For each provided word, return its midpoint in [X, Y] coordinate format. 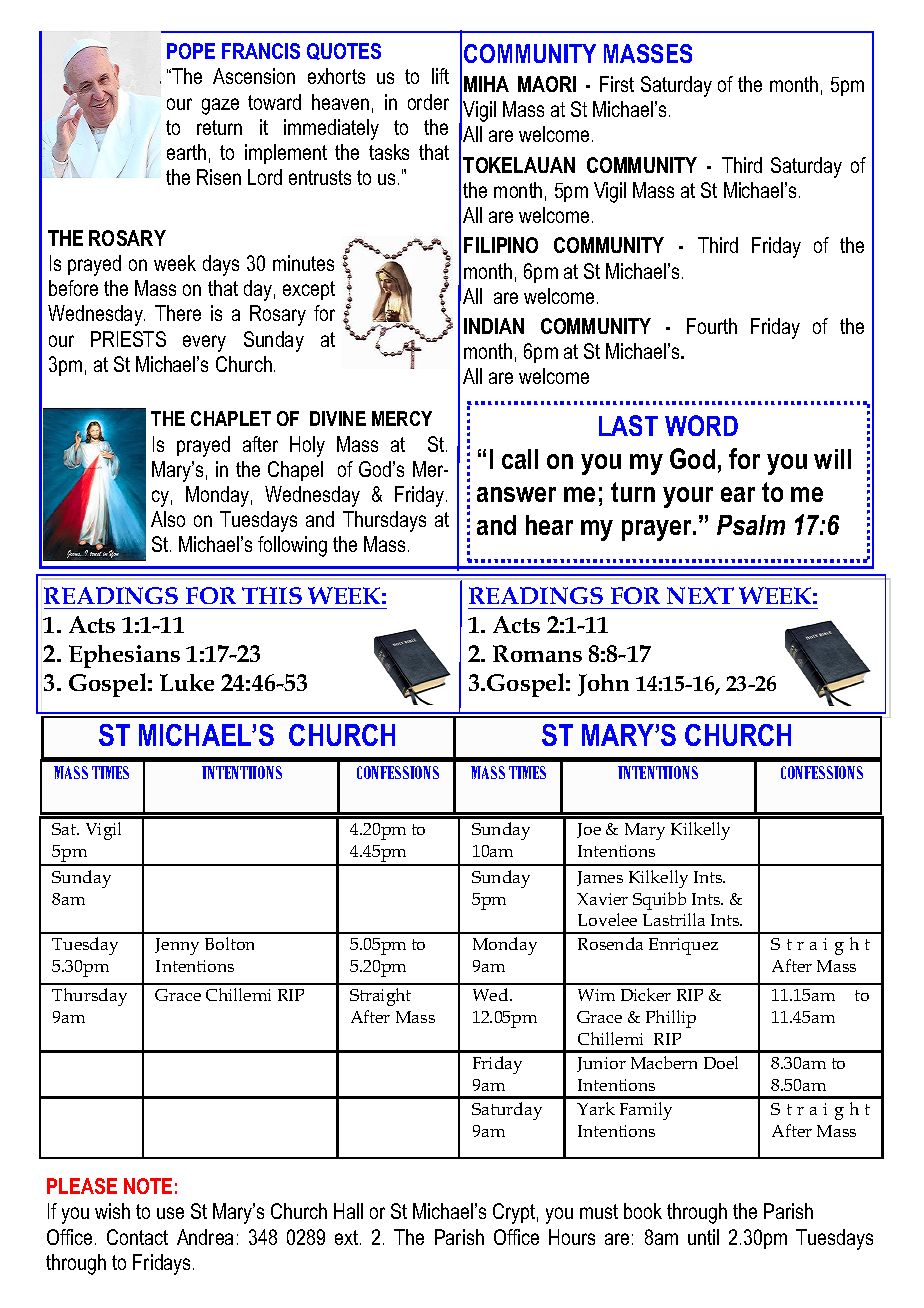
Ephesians [124, 656]
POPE [191, 51]
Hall [348, 1211]
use [170, 1213]
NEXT [700, 595]
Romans [537, 653]
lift [440, 76]
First [617, 84]
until [703, 1237]
